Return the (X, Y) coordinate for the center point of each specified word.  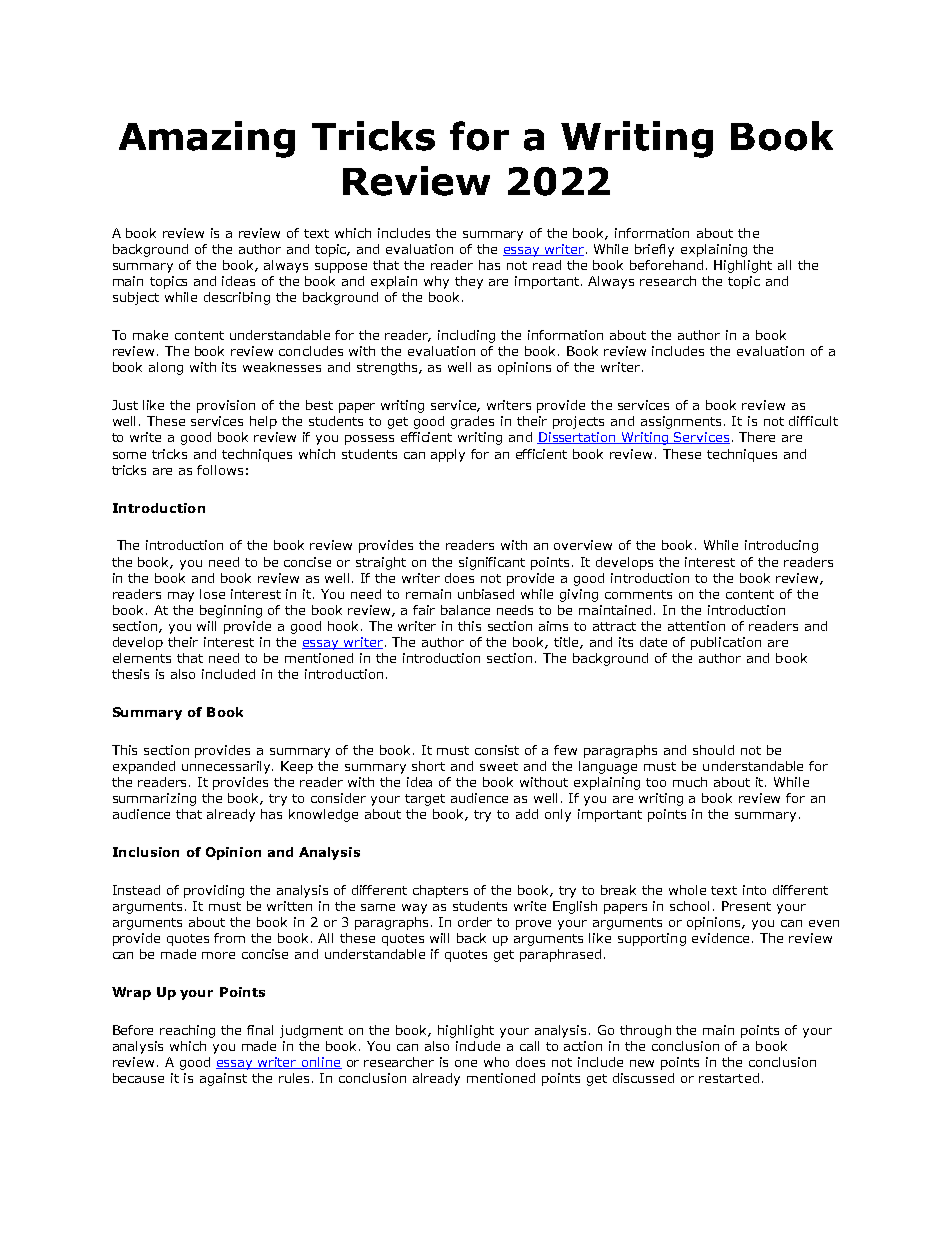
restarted (729, 1078)
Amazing (207, 139)
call (529, 1046)
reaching (187, 1031)
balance (465, 610)
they (469, 282)
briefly (654, 250)
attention (696, 626)
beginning (231, 611)
